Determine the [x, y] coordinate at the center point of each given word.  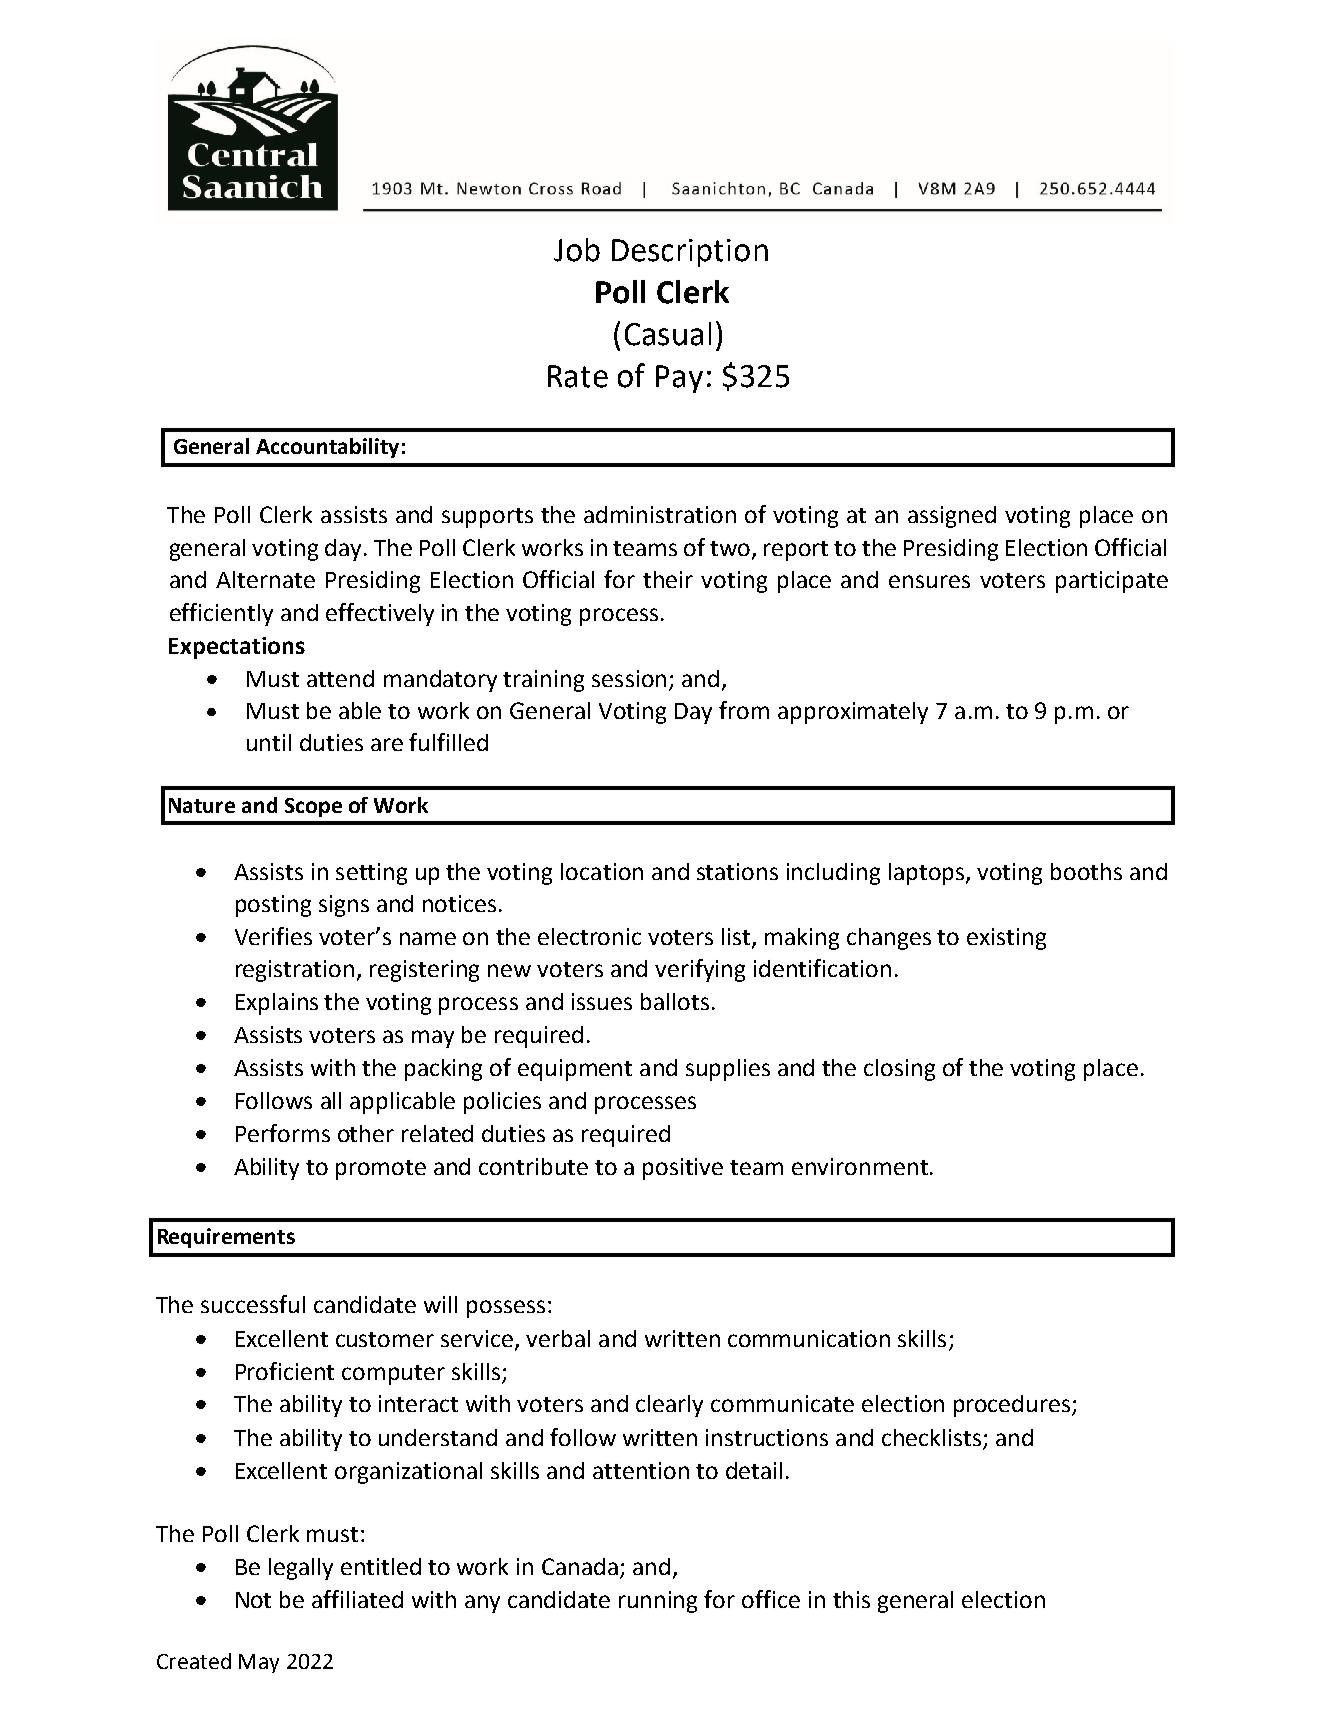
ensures [929, 581]
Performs [283, 1133]
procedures [1013, 1406]
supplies [728, 1070]
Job [577, 250]
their [668, 579]
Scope [313, 807]
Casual [668, 334]
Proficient [285, 1371]
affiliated [357, 1599]
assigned [952, 517]
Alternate [265, 579]
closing [899, 1070]
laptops [928, 874]
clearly [669, 1406]
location [602, 871]
